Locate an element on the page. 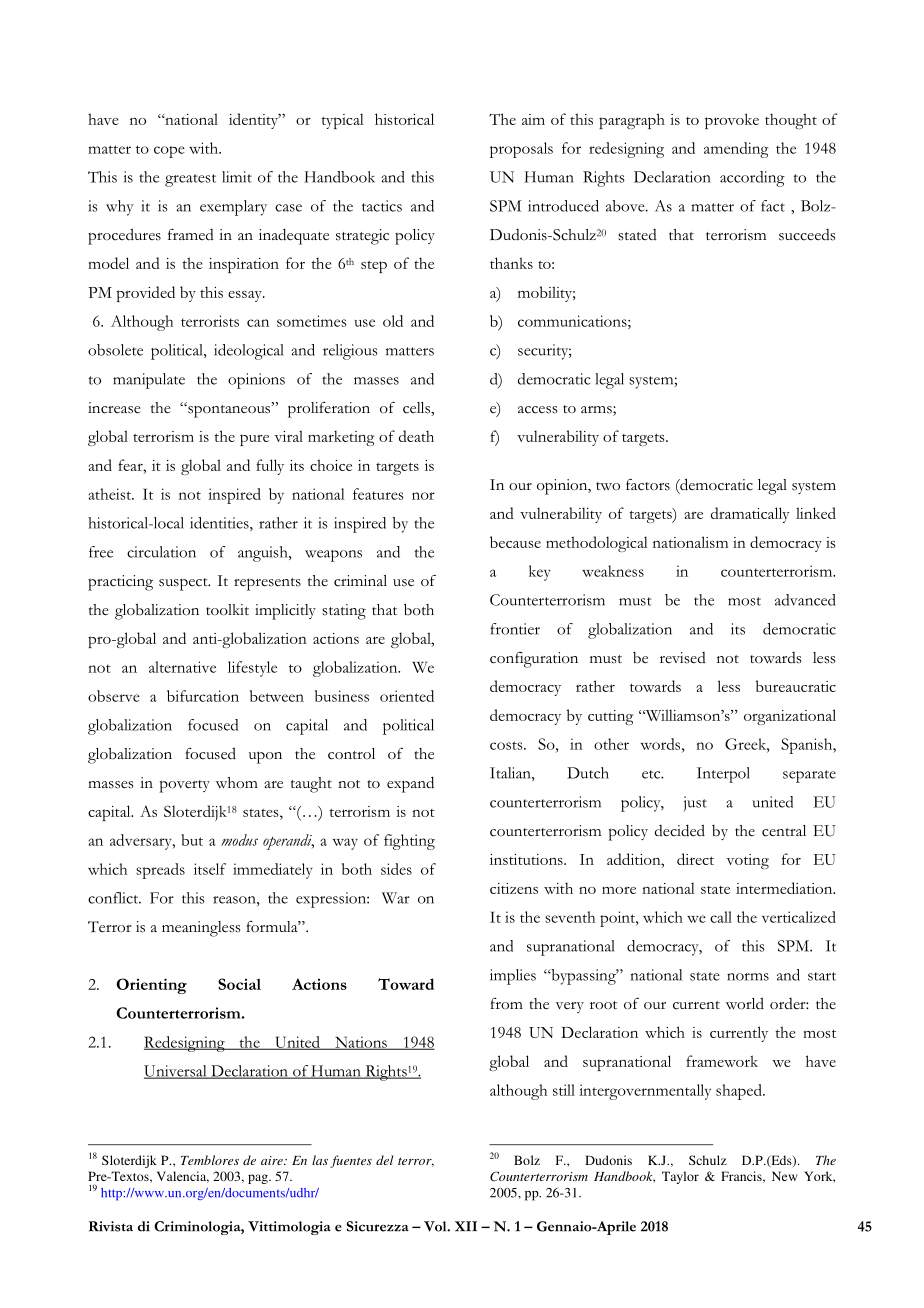 The height and width of the document is (1308, 924). advanced is located at coordinates (805, 600).
